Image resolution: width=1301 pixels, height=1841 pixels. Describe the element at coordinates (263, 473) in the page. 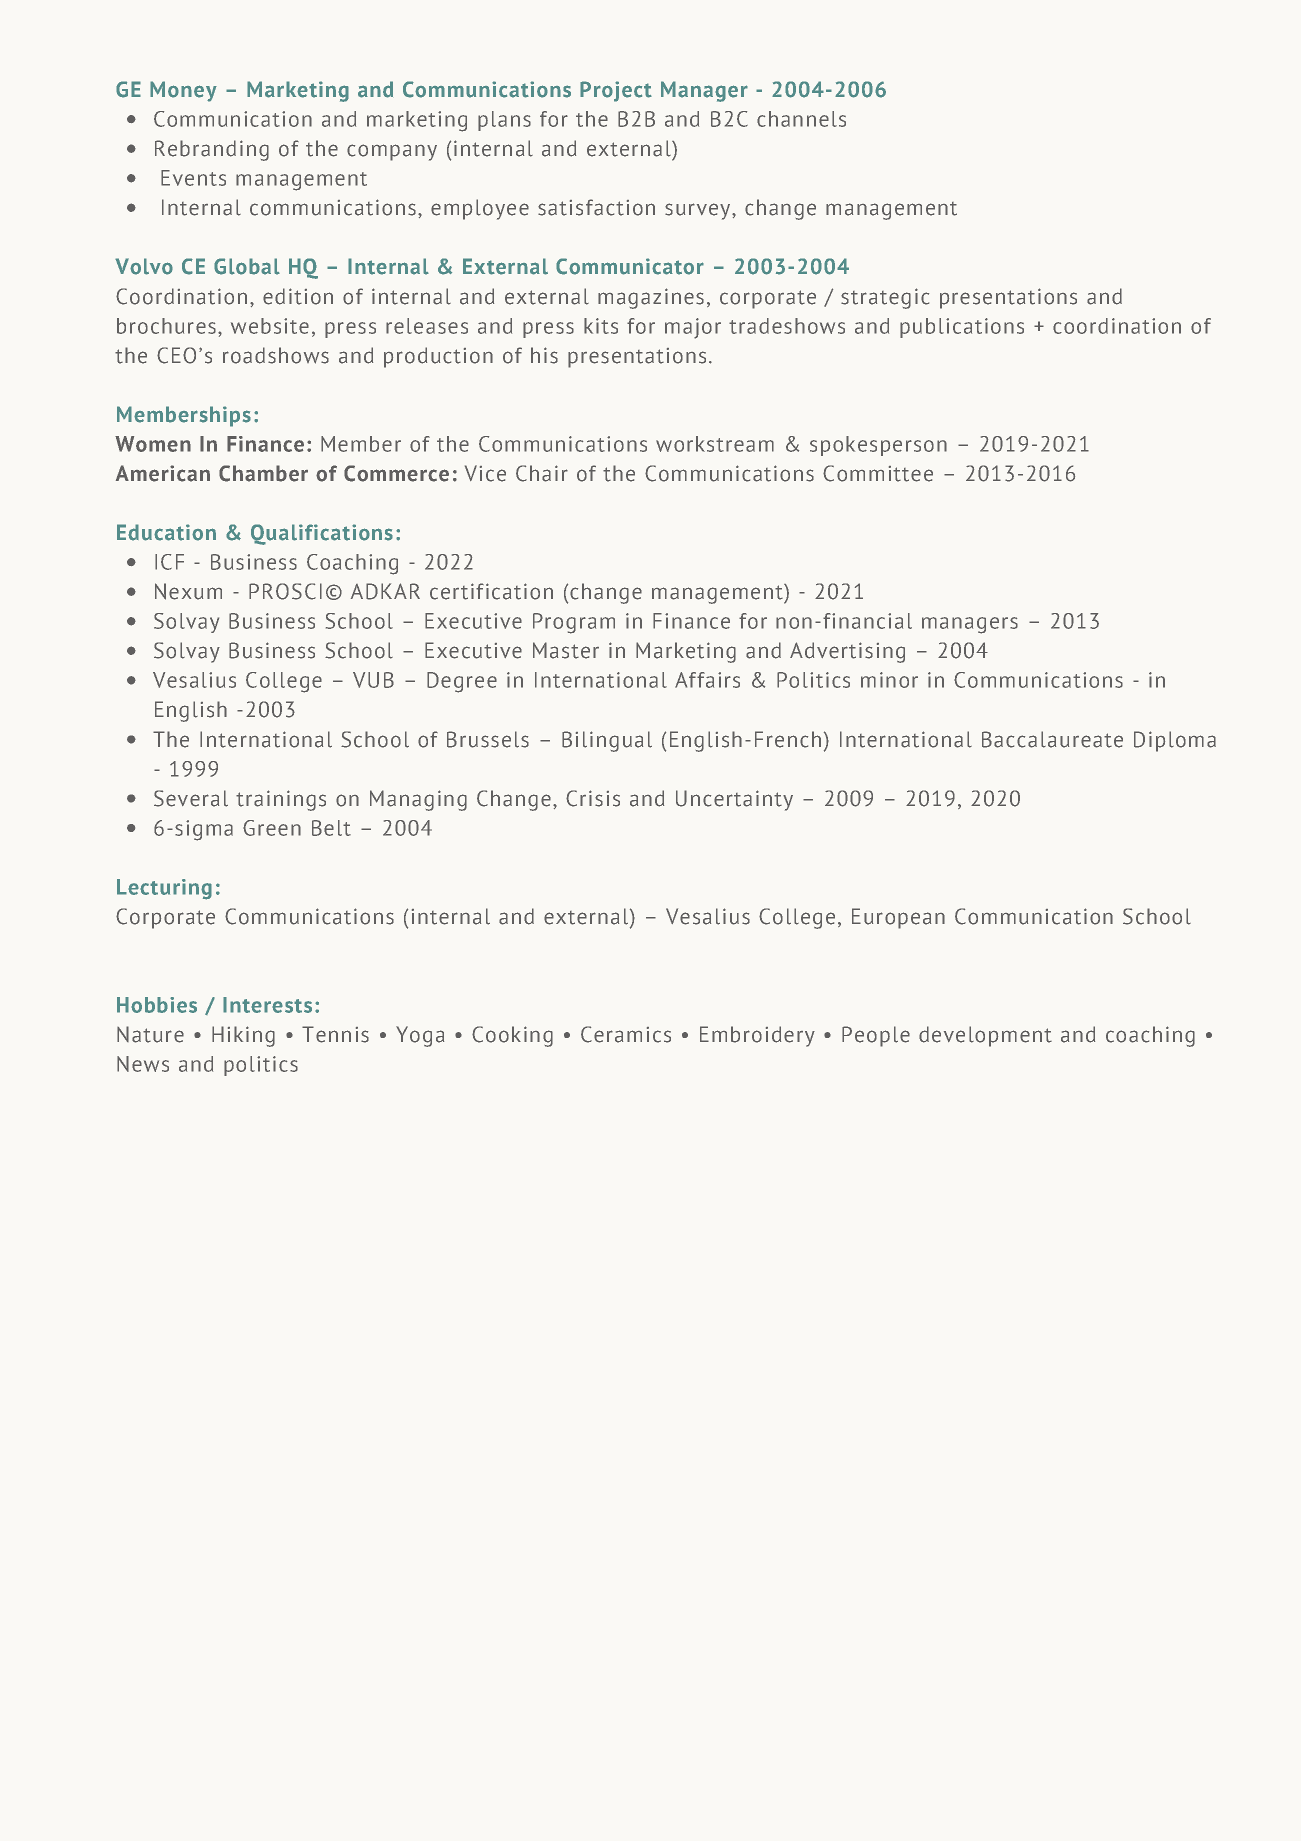

I see `Chamber` at that location.
